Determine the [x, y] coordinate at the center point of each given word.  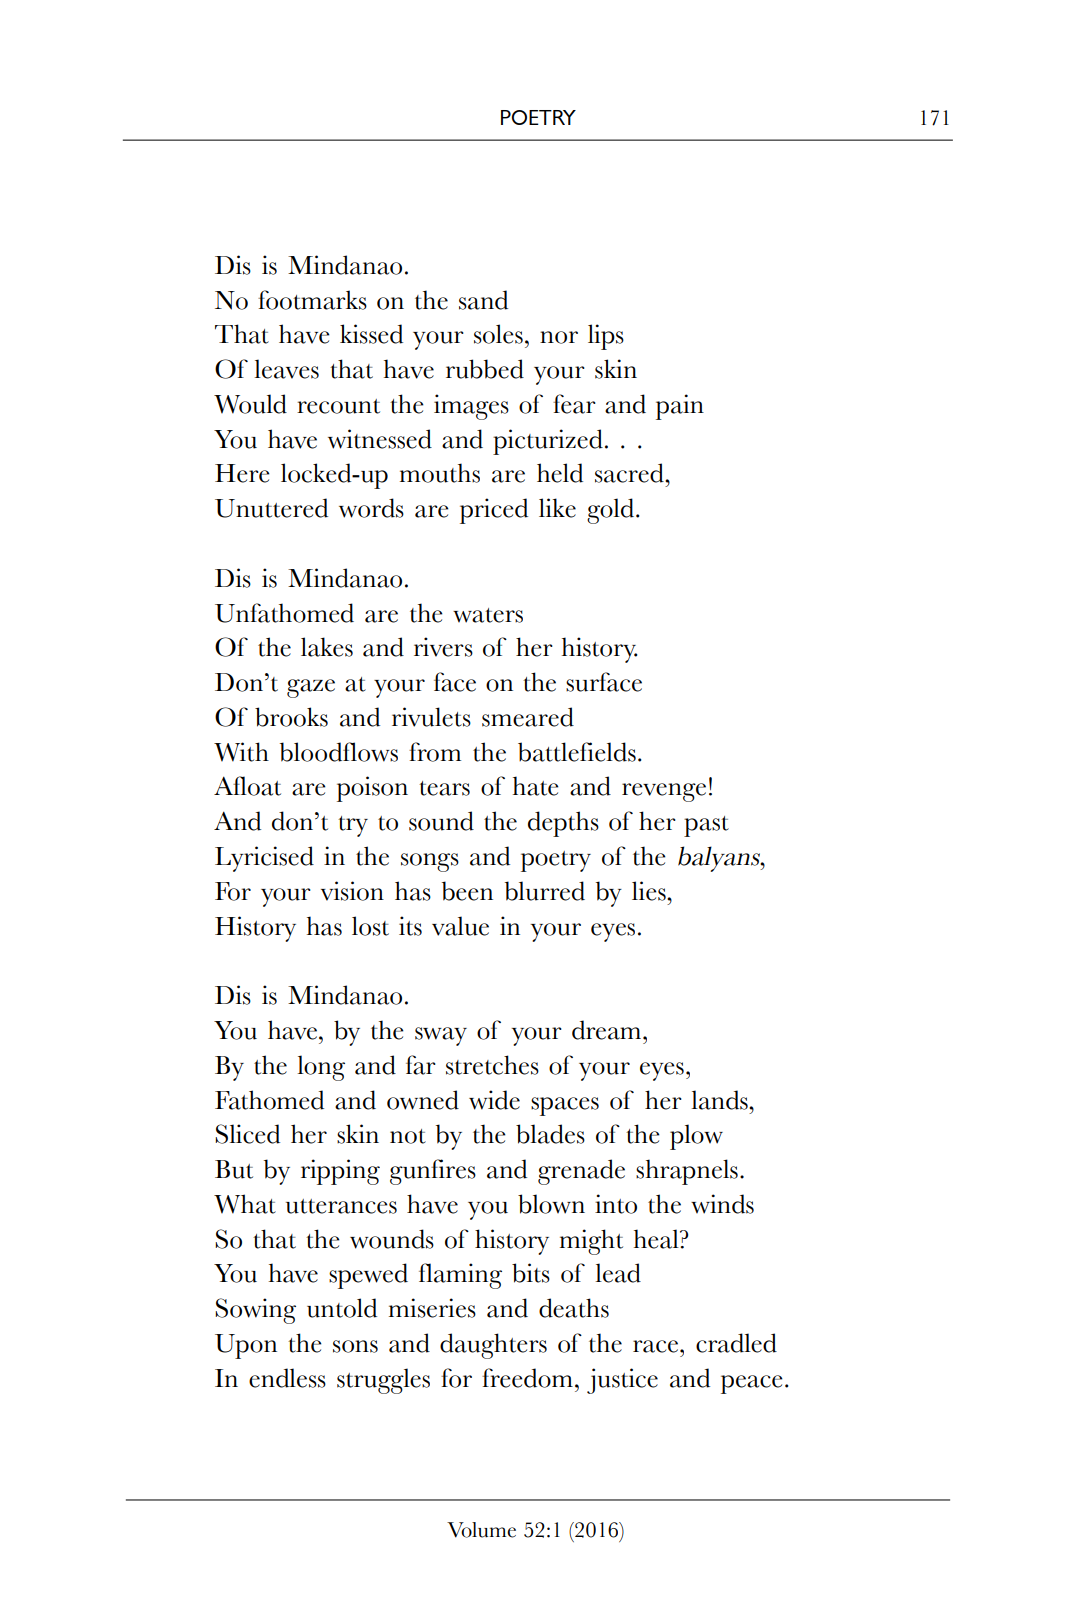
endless [287, 1378]
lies [650, 891]
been [467, 891]
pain [680, 407]
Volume [481, 1530]
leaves [286, 369]
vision [352, 891]
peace [752, 1384]
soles [498, 334]
